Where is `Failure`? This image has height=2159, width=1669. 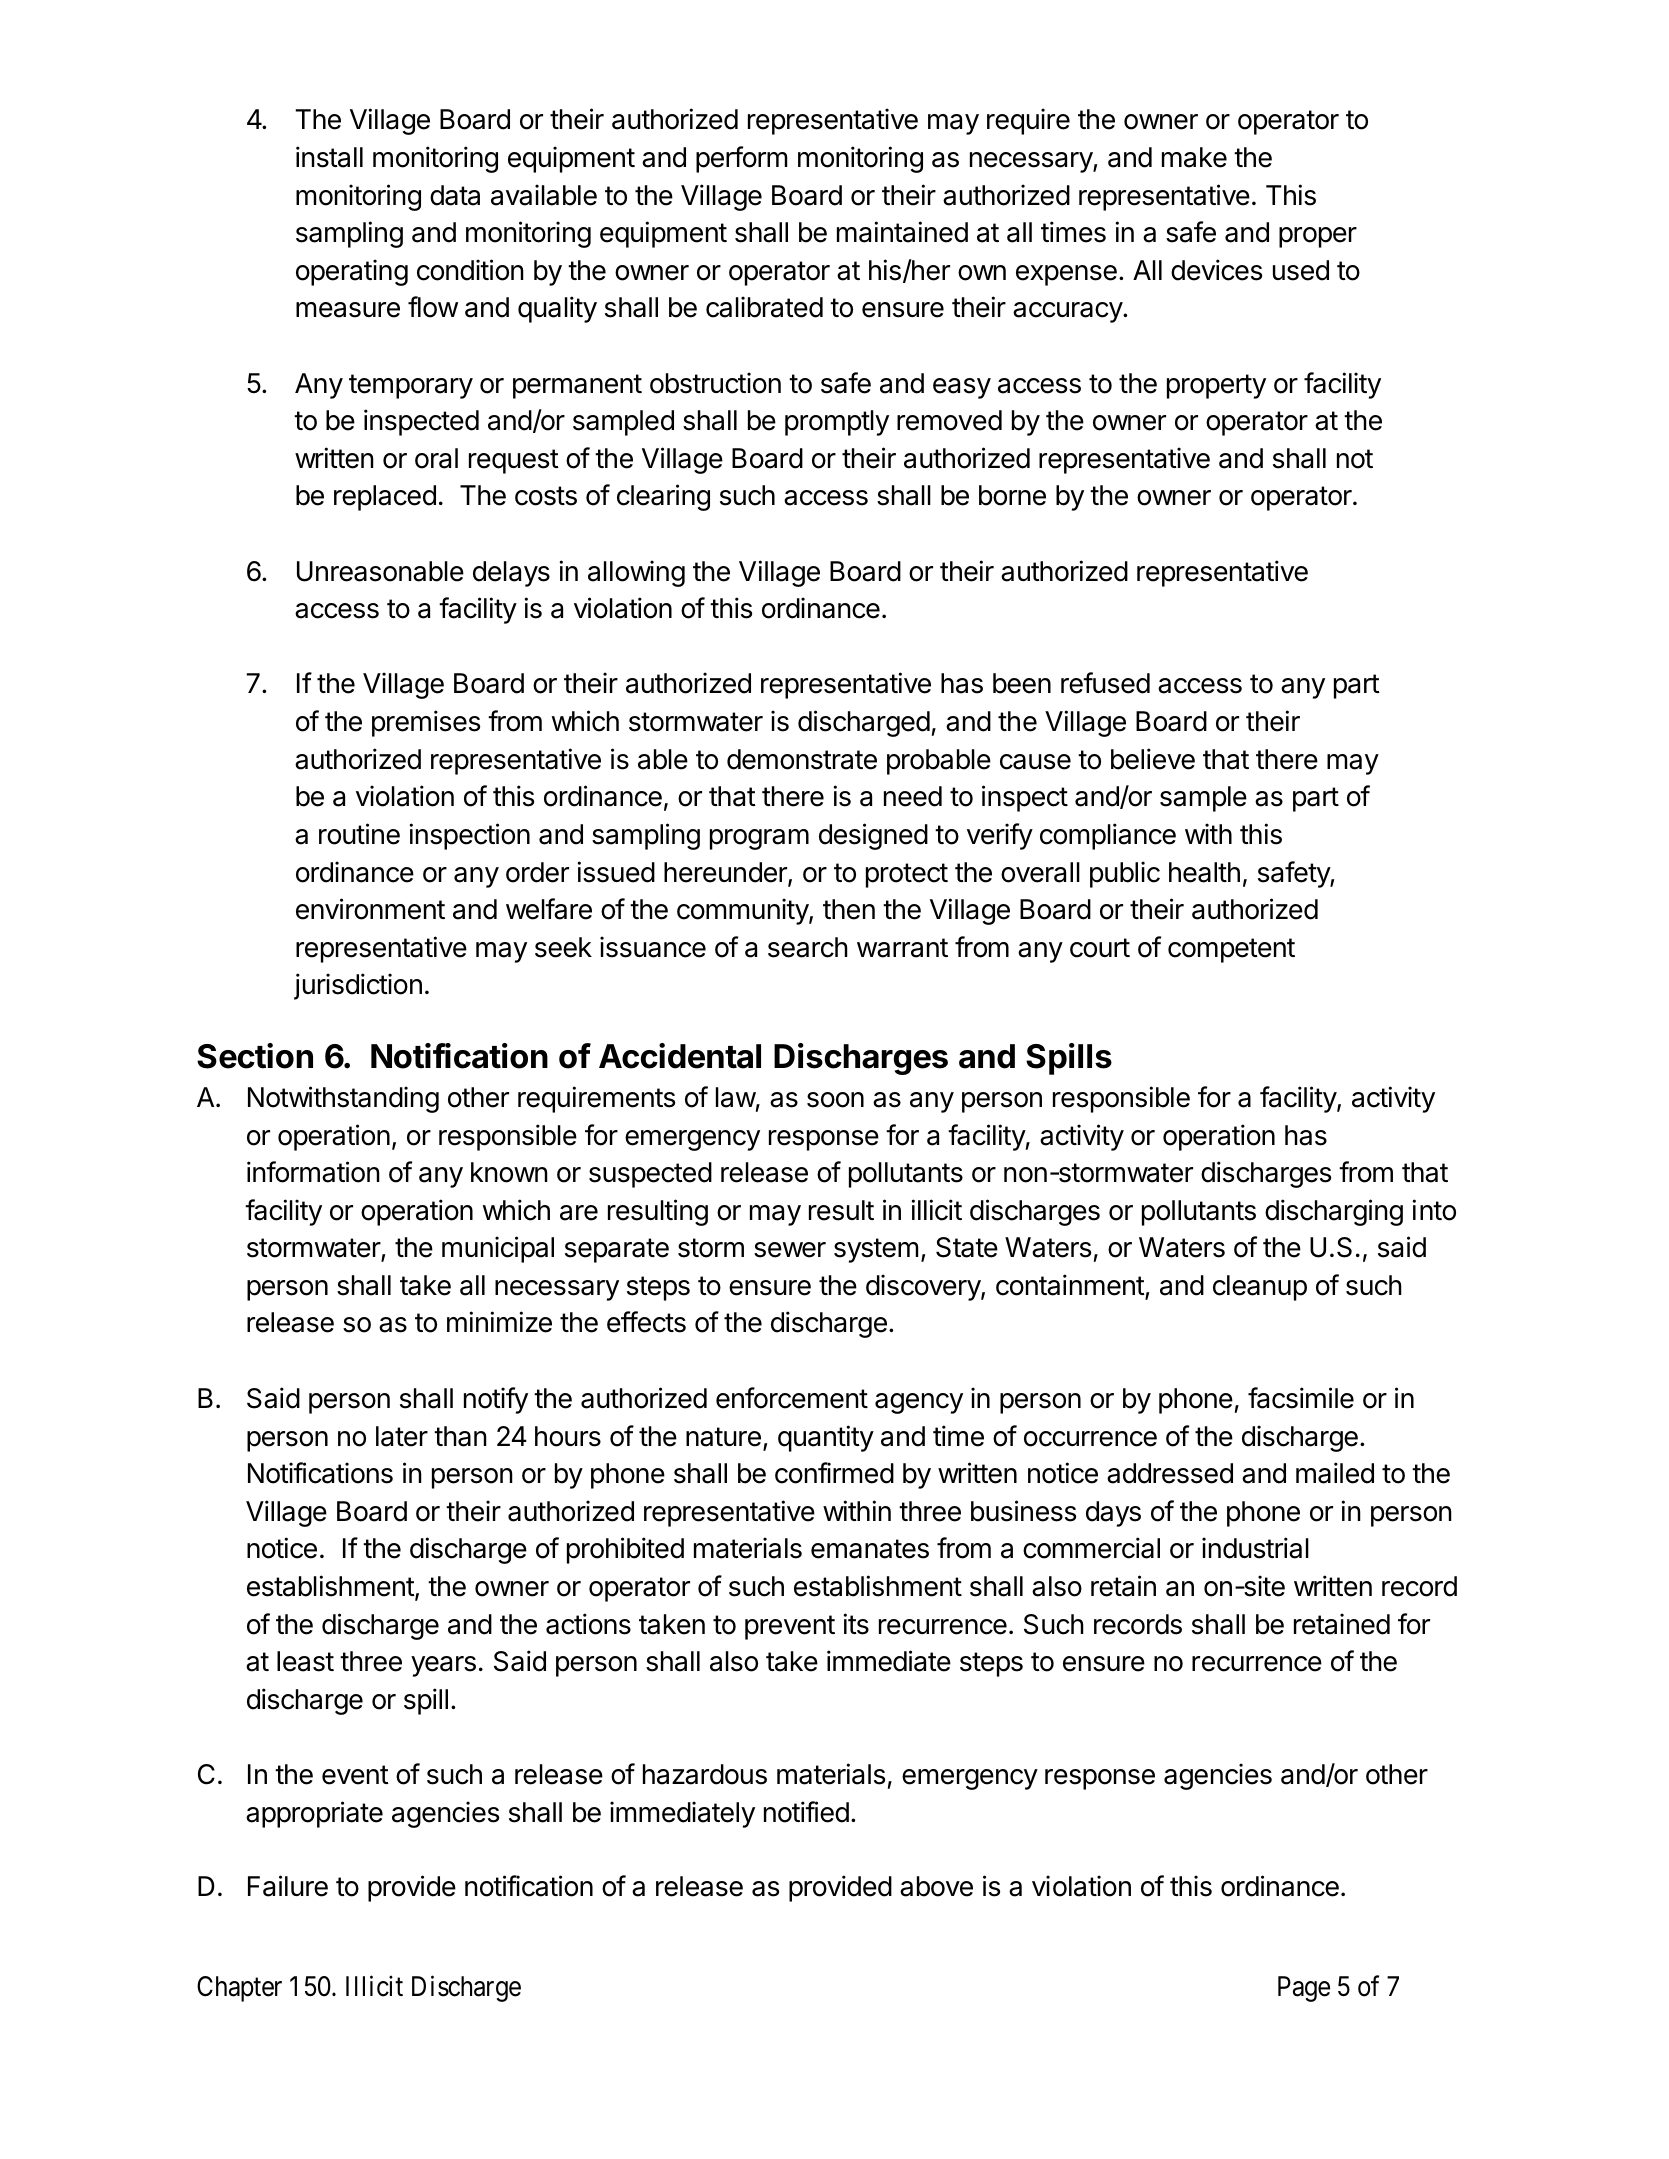
Failure is located at coordinates (288, 1886).
